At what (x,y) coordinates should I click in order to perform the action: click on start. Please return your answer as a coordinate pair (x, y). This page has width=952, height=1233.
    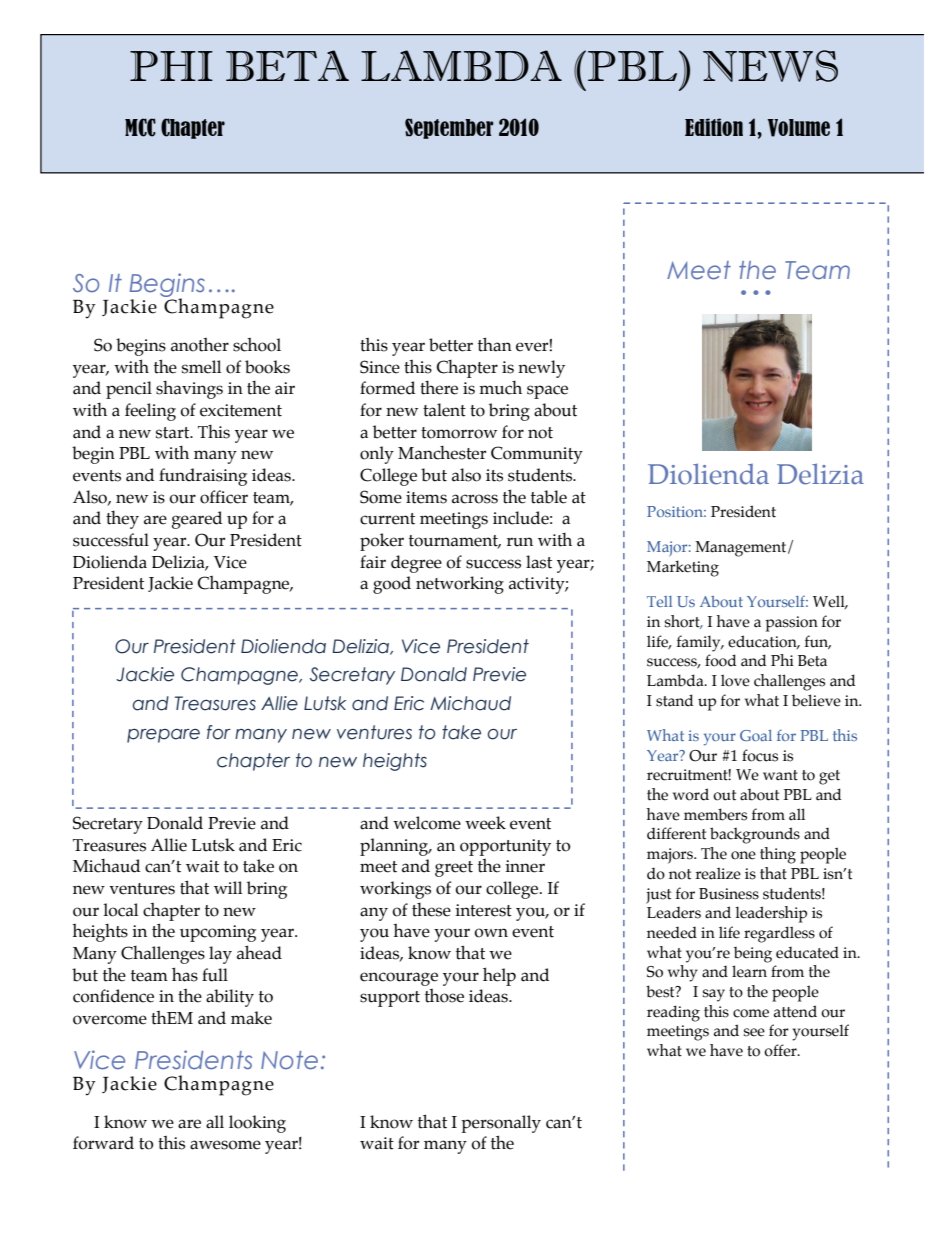
    Looking at the image, I should click on (174, 433).
